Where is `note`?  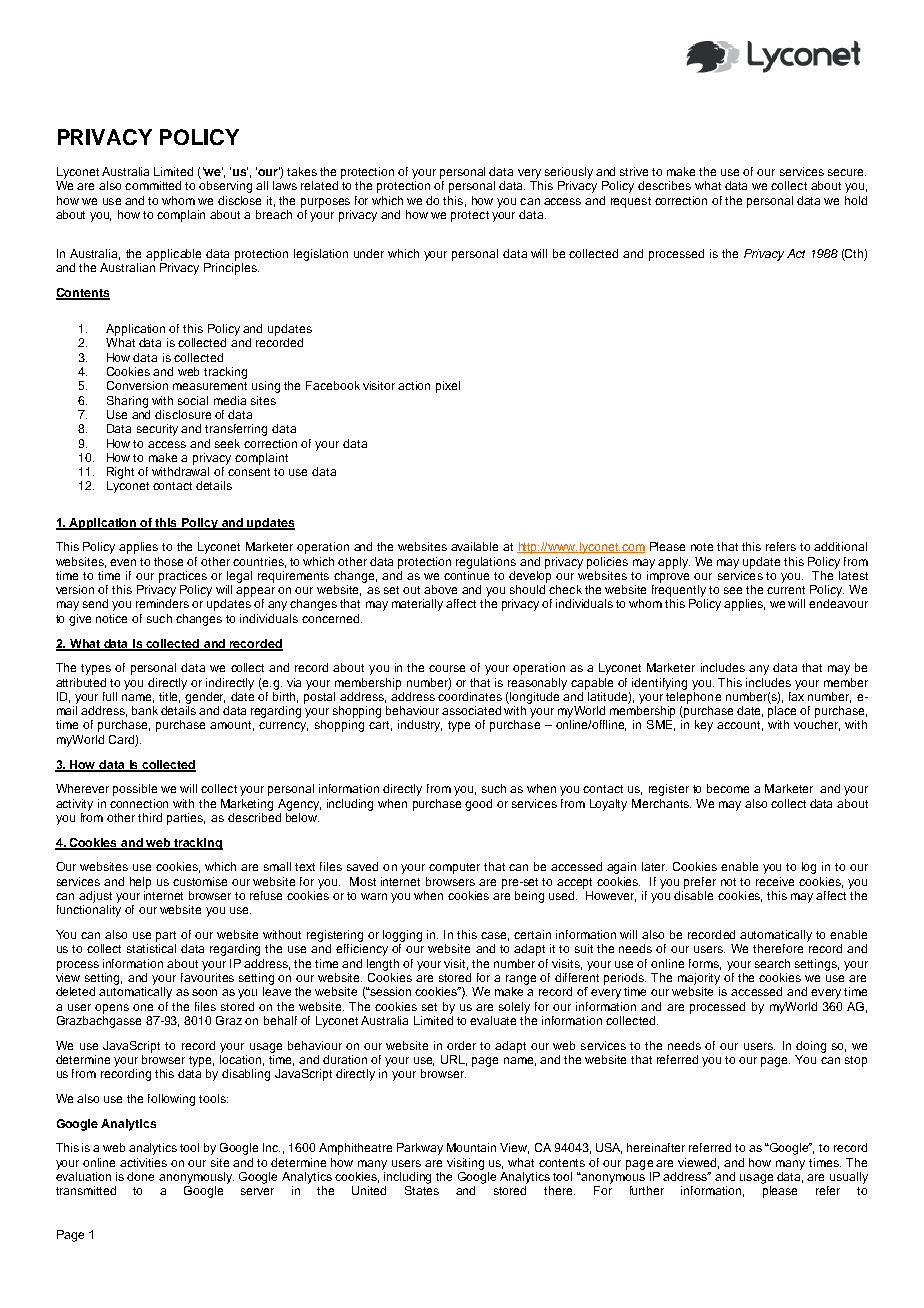 note is located at coordinates (702, 547).
